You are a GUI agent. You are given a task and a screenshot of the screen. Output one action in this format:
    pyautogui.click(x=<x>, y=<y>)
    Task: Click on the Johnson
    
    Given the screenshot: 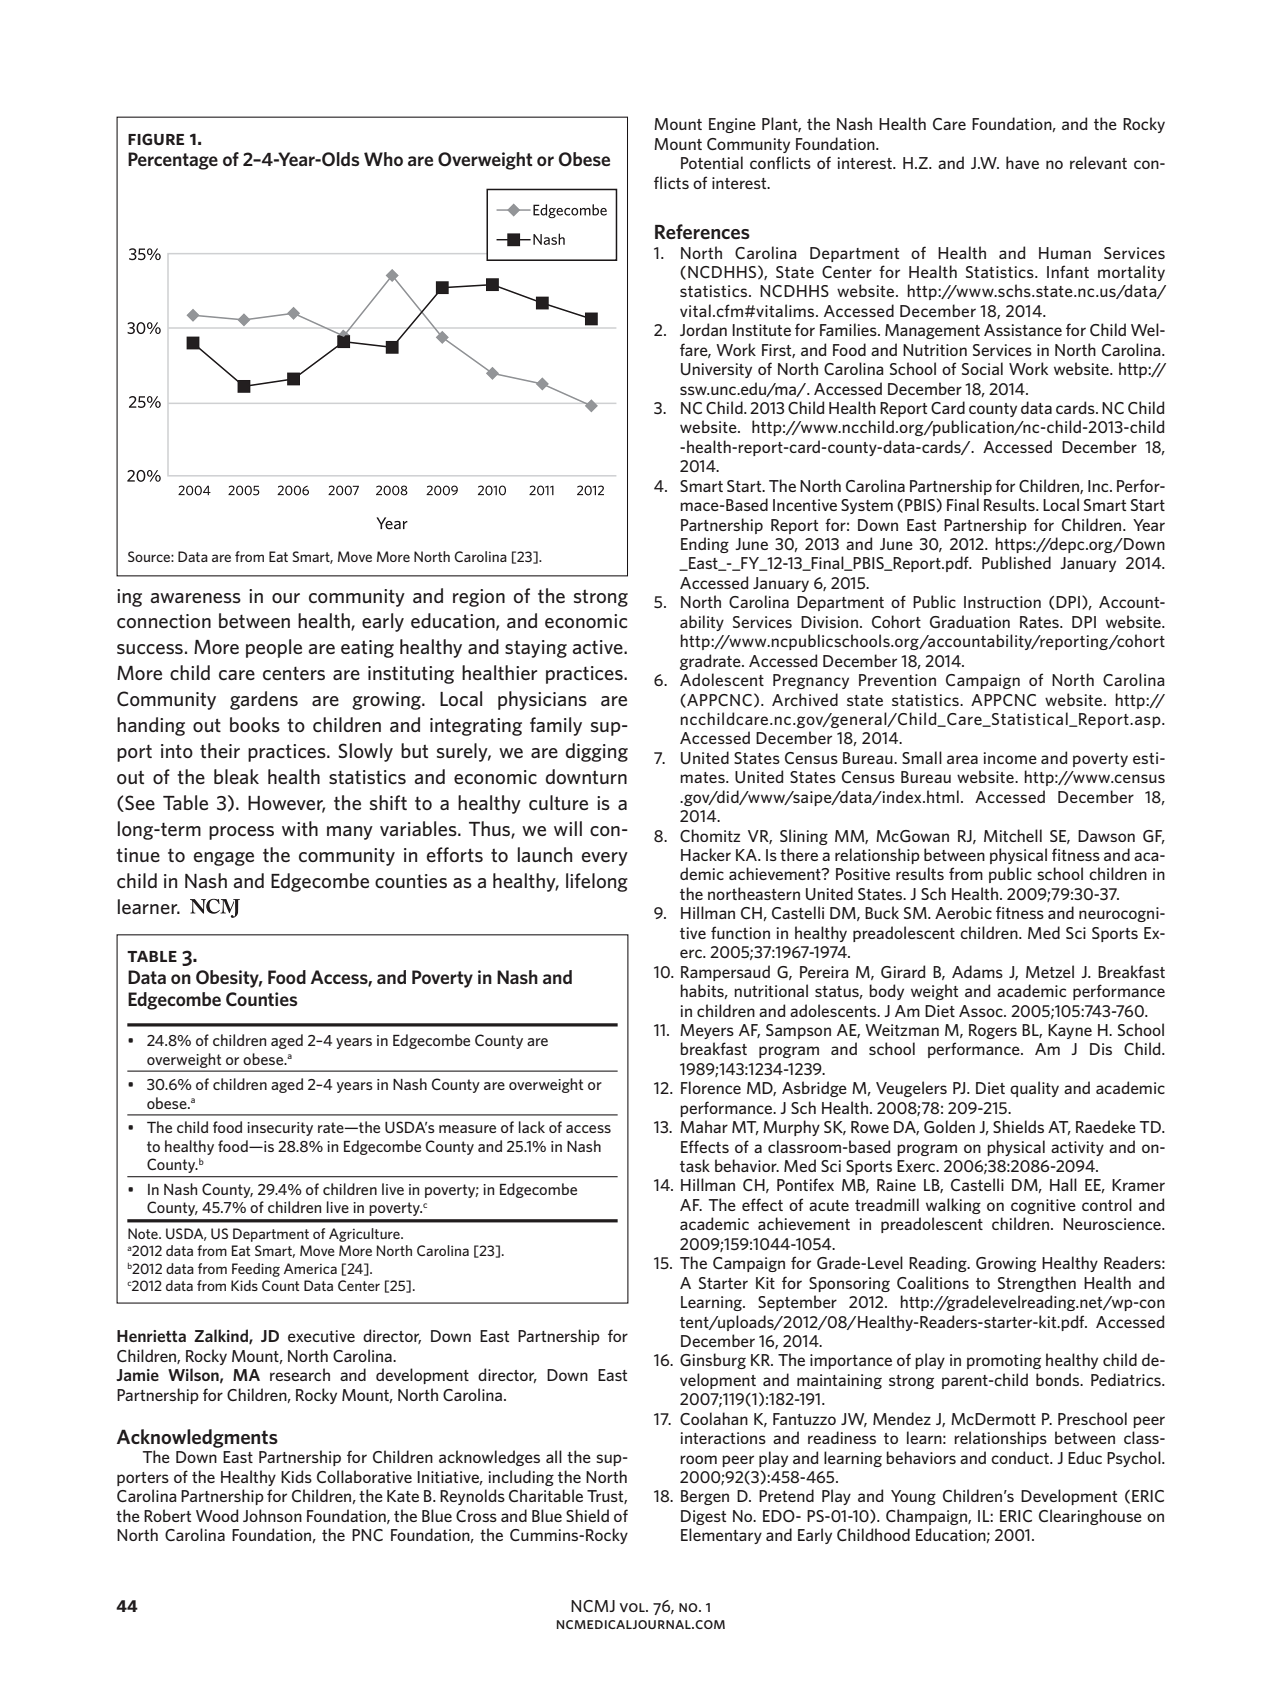 What is the action you would take?
    pyautogui.click(x=272, y=1515)
